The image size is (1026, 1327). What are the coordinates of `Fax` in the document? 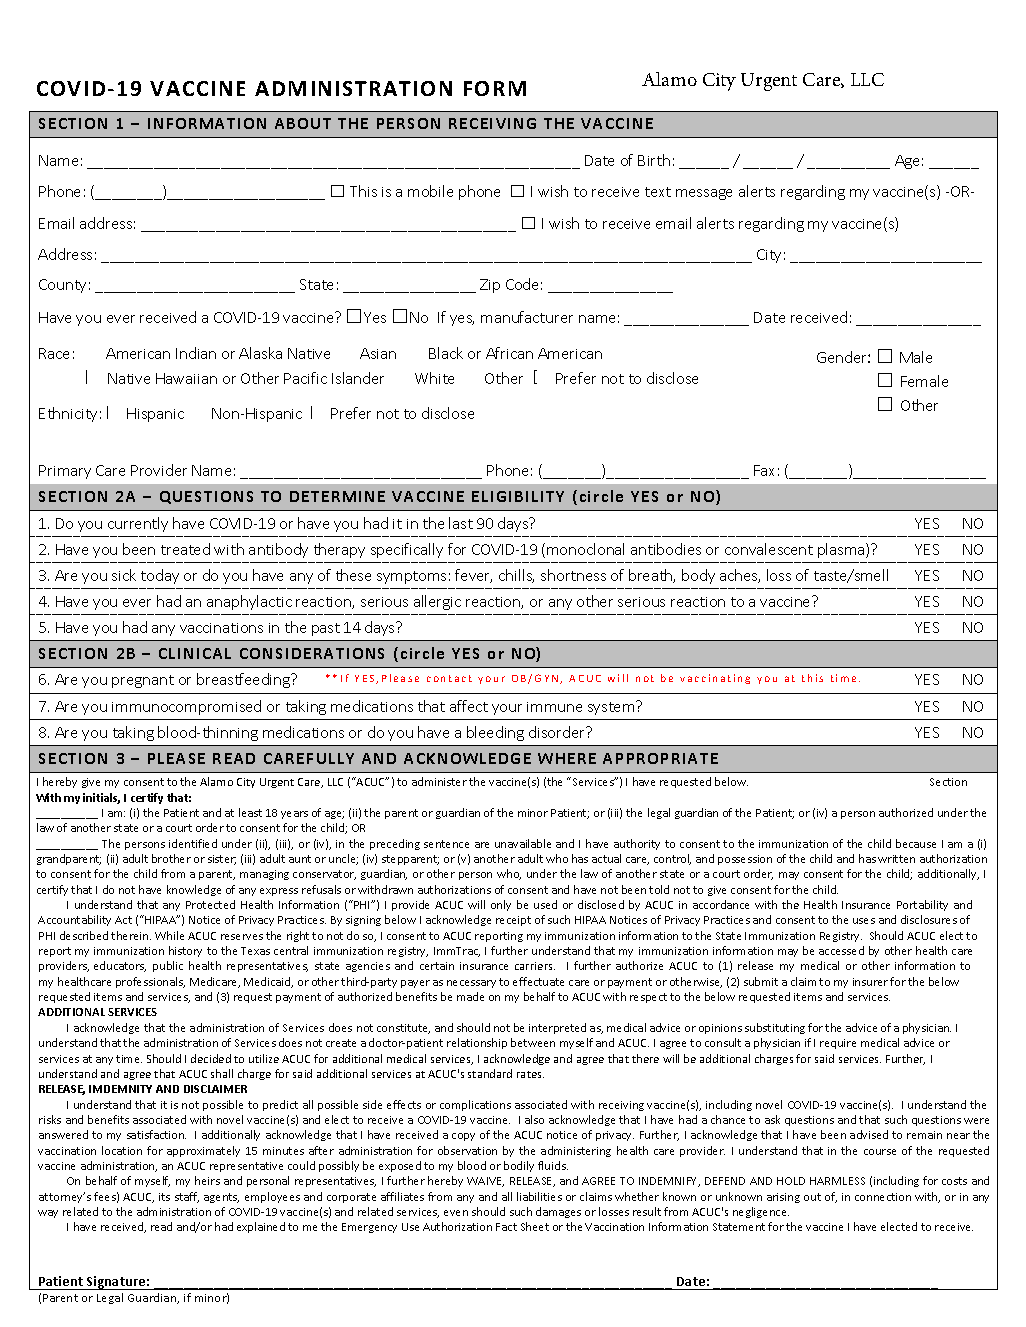 It's located at (764, 470).
